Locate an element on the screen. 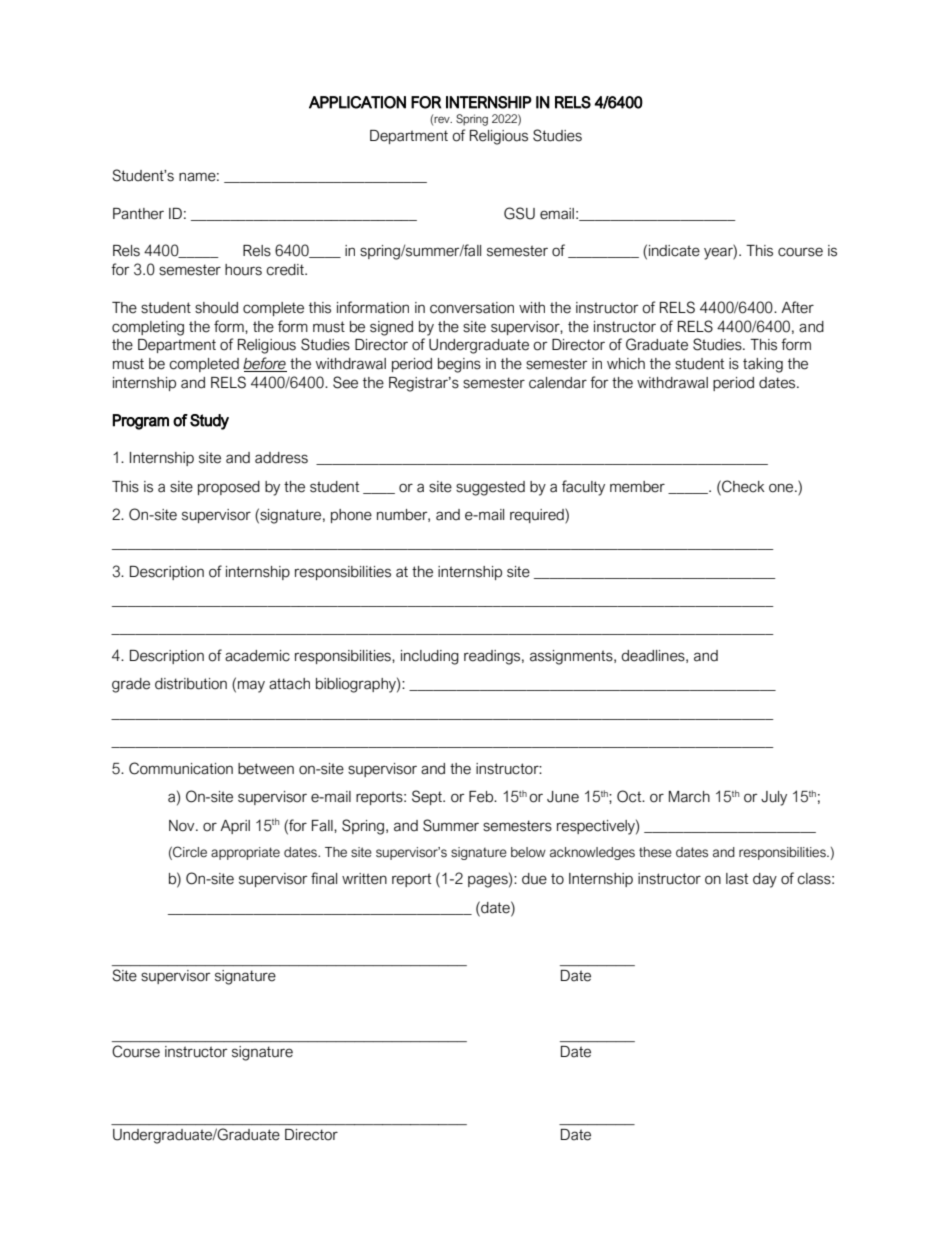 This screenshot has width=952, height=1233. including is located at coordinates (430, 657).
